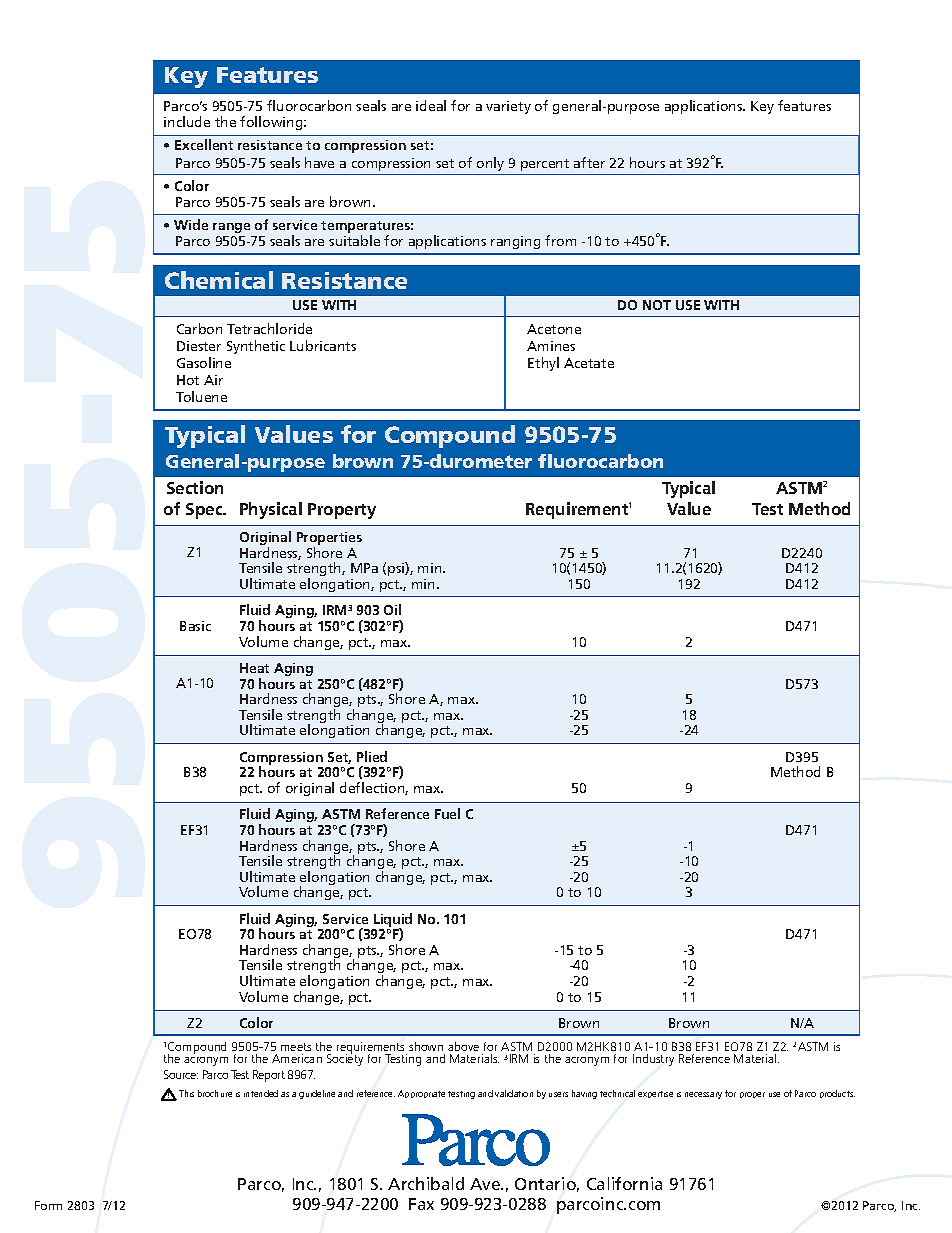 This page has height=1233, width=952. What do you see at coordinates (431, 105) in the page?
I see `ideal` at bounding box center [431, 105].
